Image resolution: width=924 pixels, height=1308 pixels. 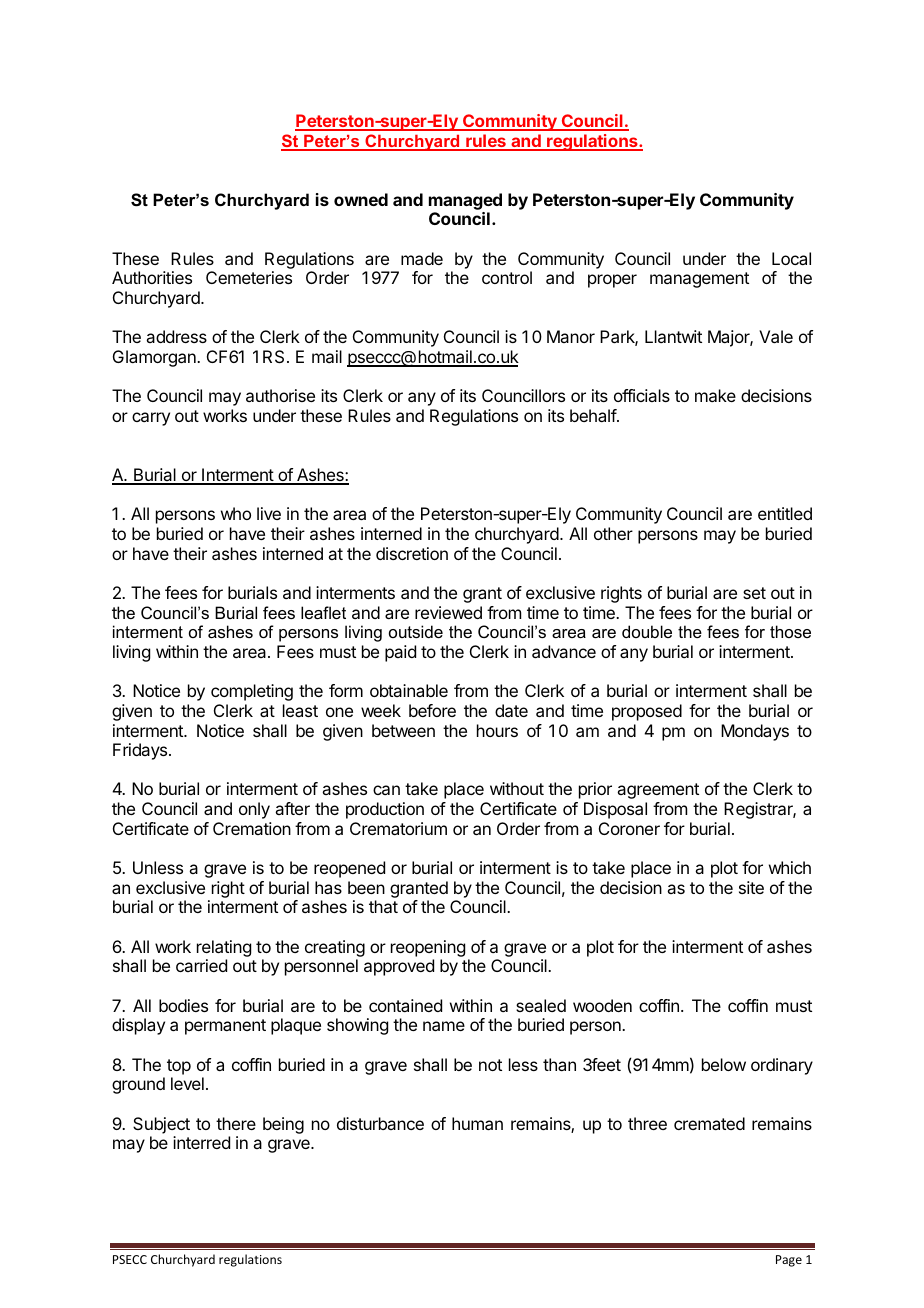 I want to click on Cemeteries, so click(x=249, y=277).
